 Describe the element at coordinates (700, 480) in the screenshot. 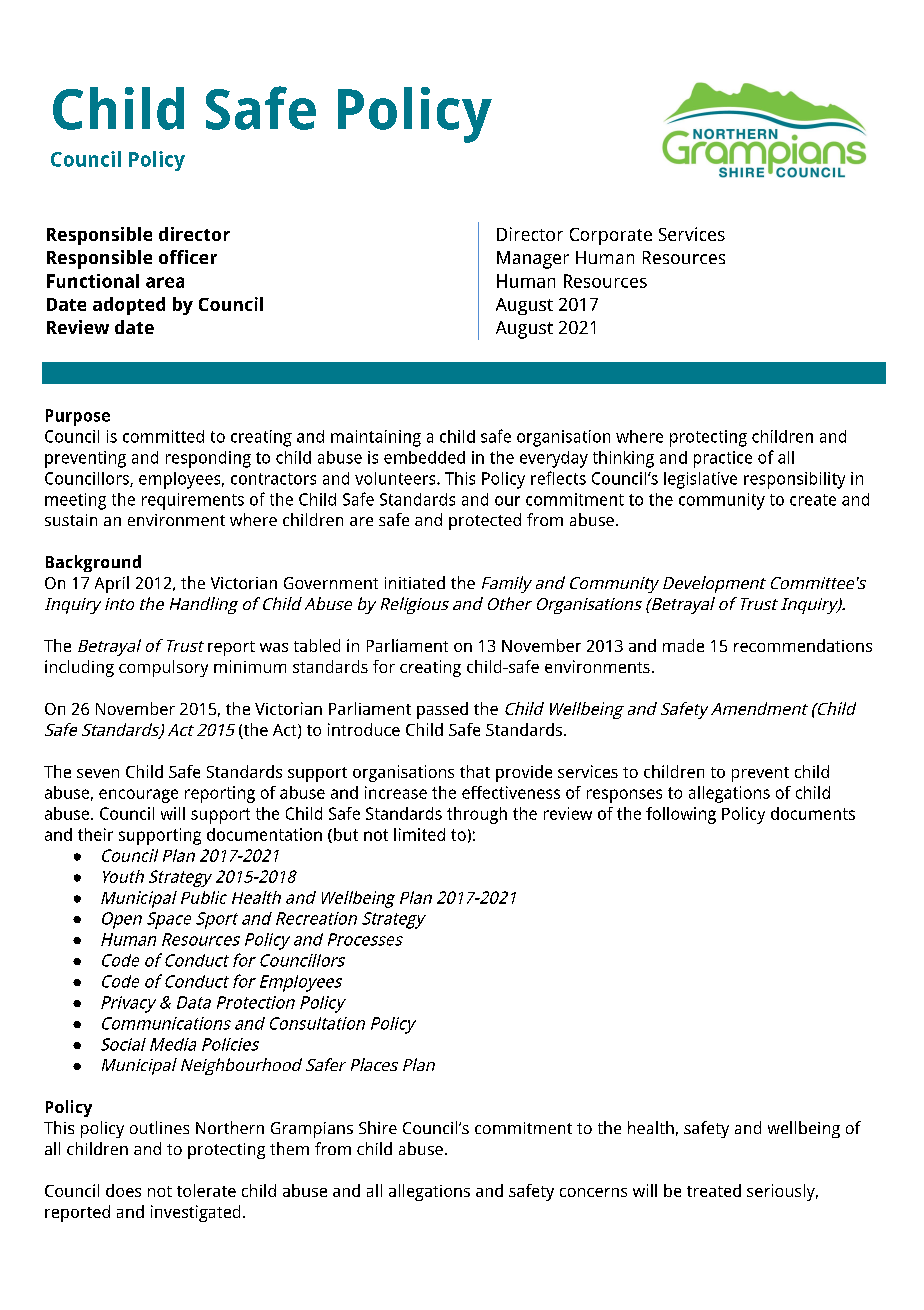

I see `legislative` at that location.
